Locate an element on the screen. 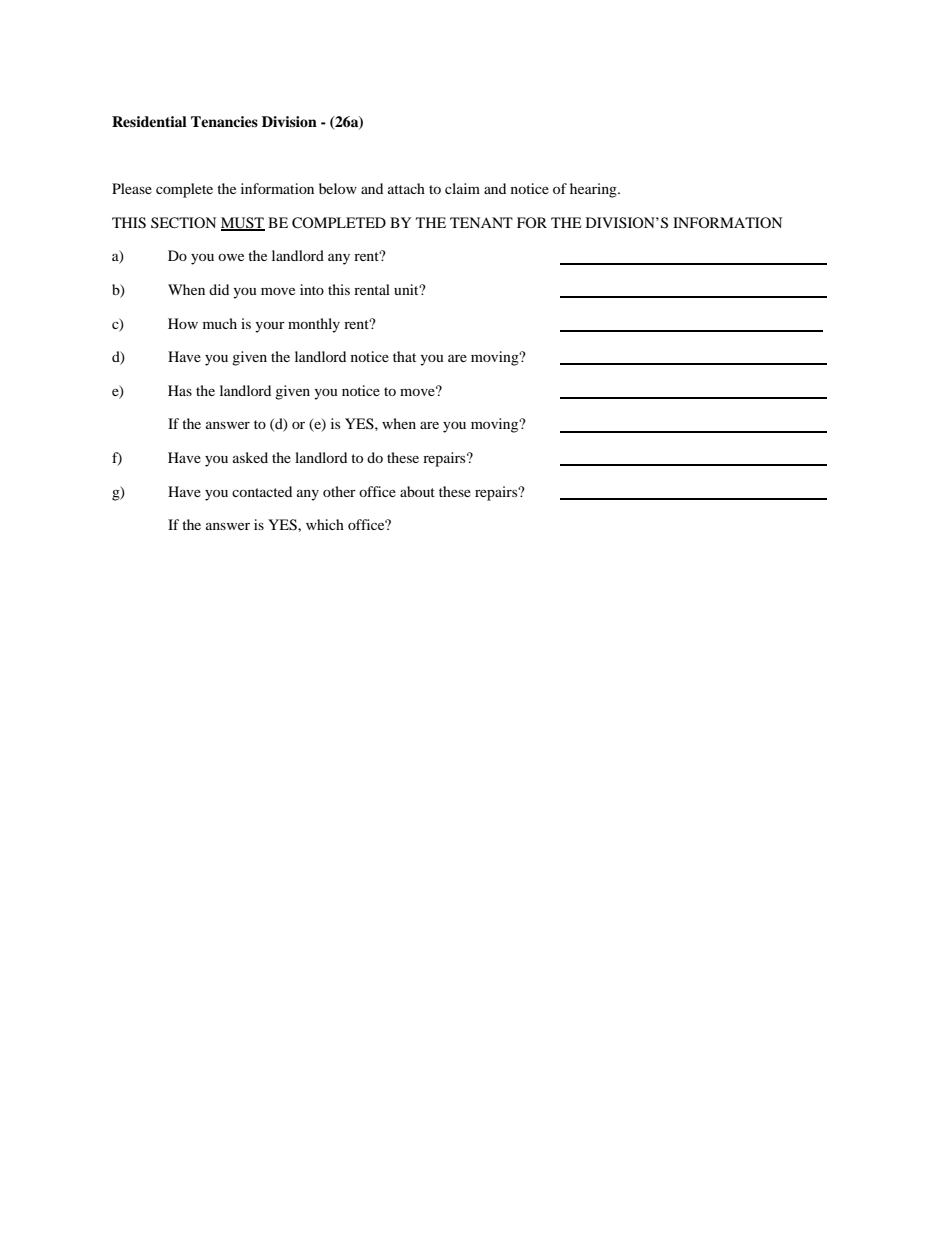 The width and height of the screenshot is (952, 1233). monthly is located at coordinates (314, 325).
